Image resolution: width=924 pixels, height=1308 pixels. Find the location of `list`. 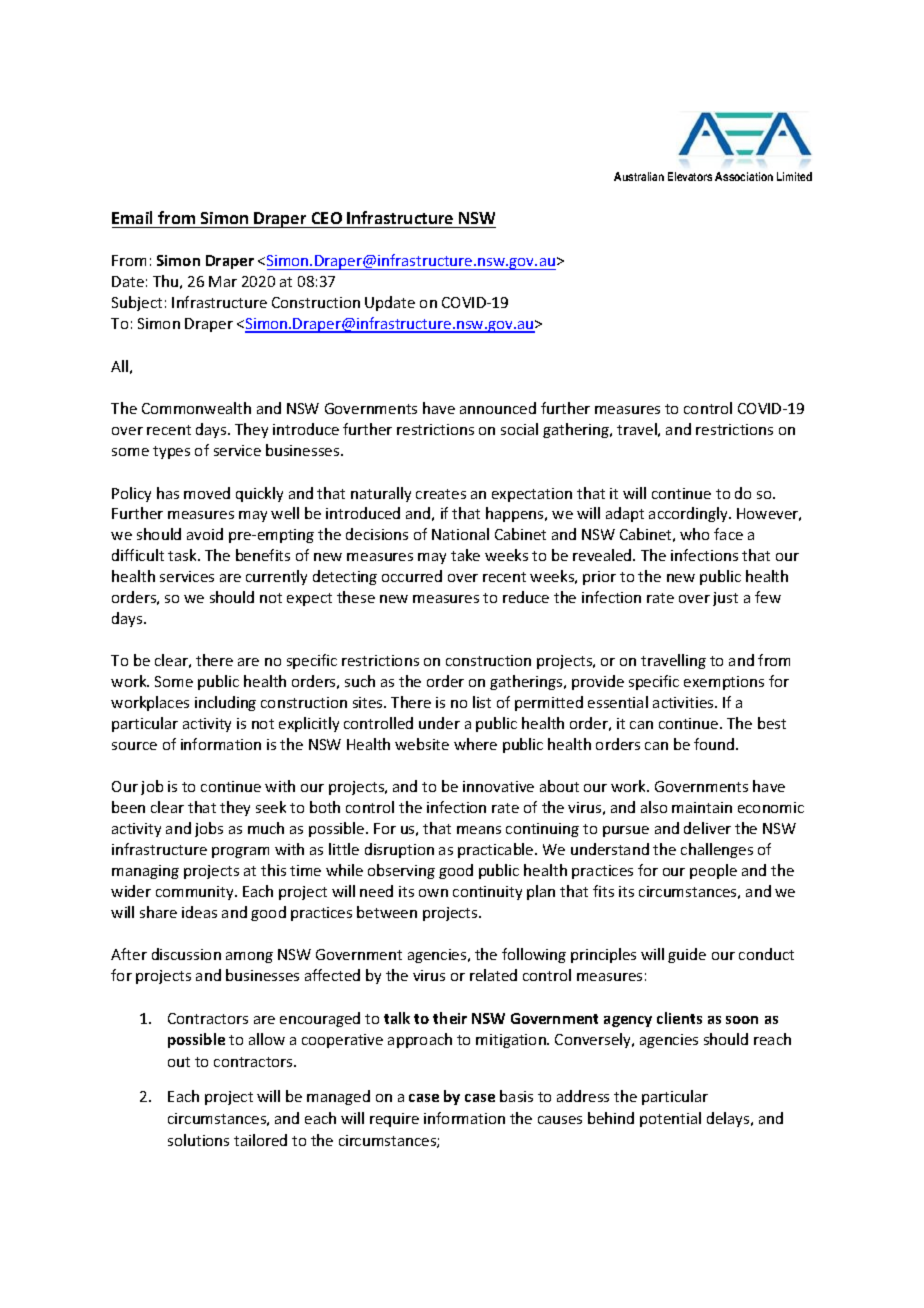

list is located at coordinates (482, 702).
